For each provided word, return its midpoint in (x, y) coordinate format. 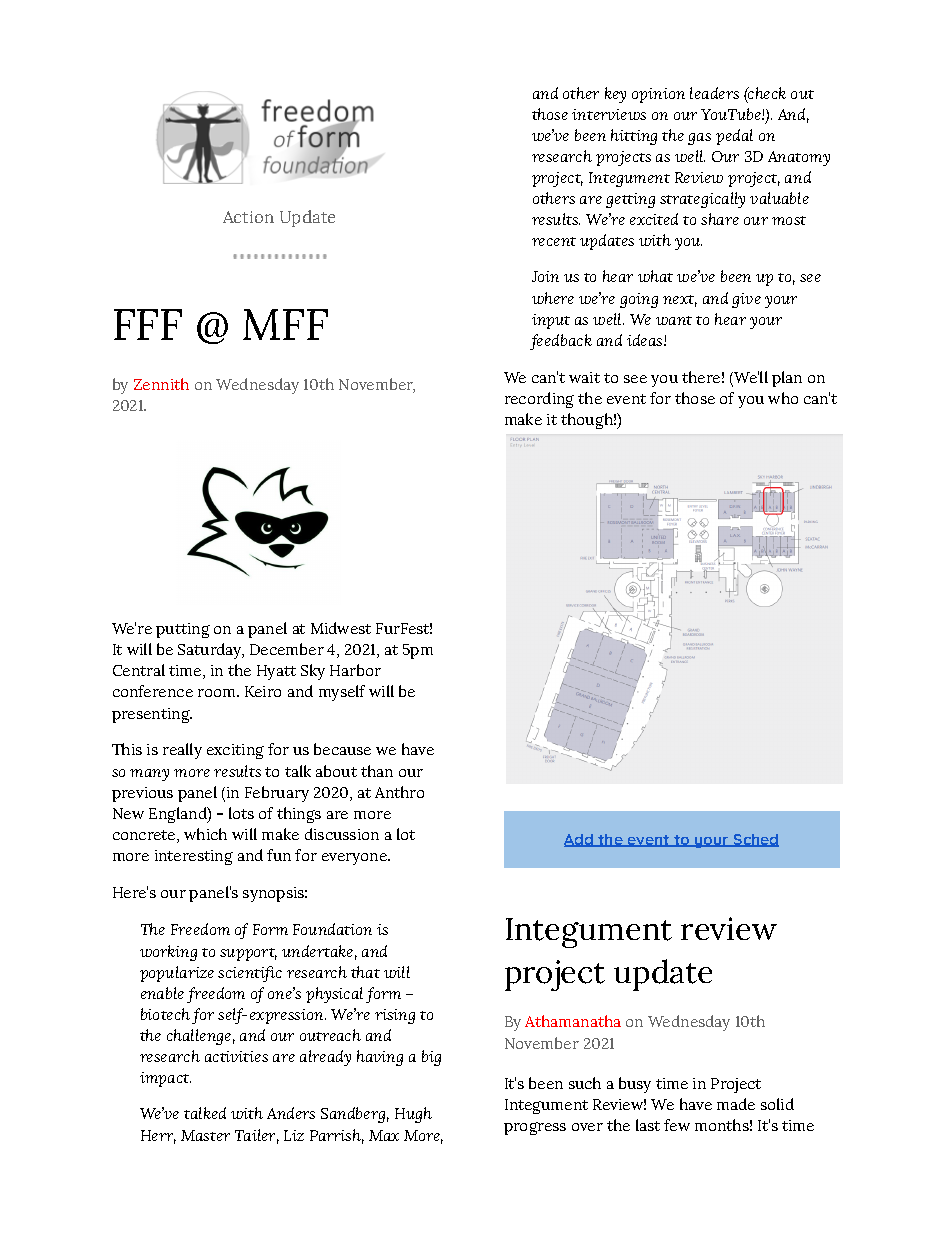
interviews (609, 114)
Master (205, 1135)
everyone (355, 859)
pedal (734, 137)
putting (183, 630)
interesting (194, 857)
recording (539, 400)
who (783, 398)
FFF (148, 324)
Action (248, 217)
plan (787, 379)
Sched (755, 840)
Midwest (341, 628)
